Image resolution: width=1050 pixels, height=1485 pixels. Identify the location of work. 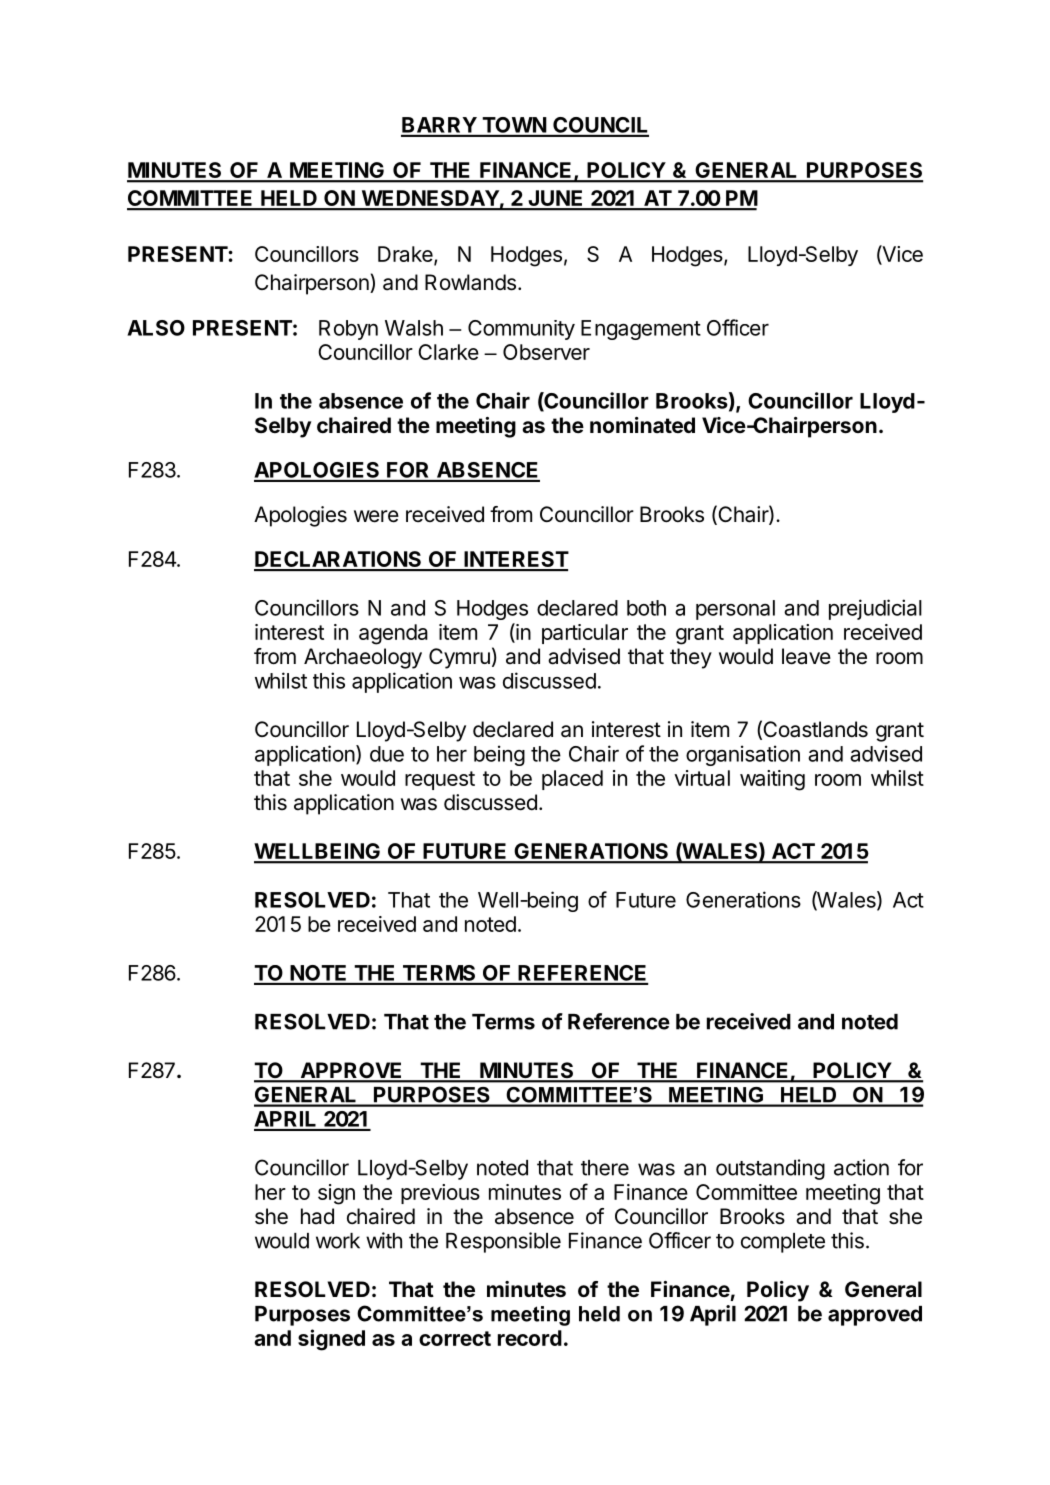
(338, 1241).
